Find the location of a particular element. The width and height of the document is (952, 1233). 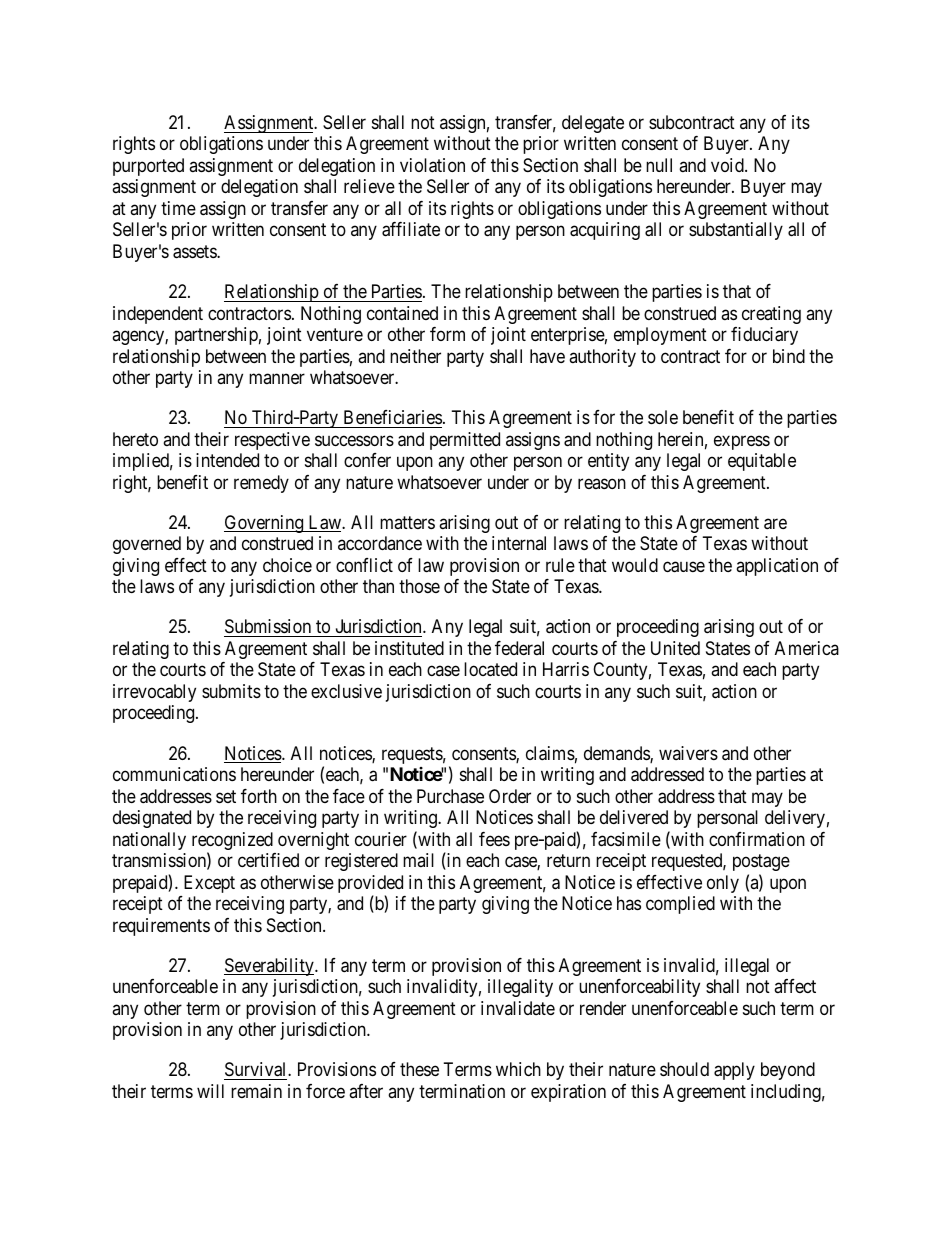

purported is located at coordinates (148, 167).
